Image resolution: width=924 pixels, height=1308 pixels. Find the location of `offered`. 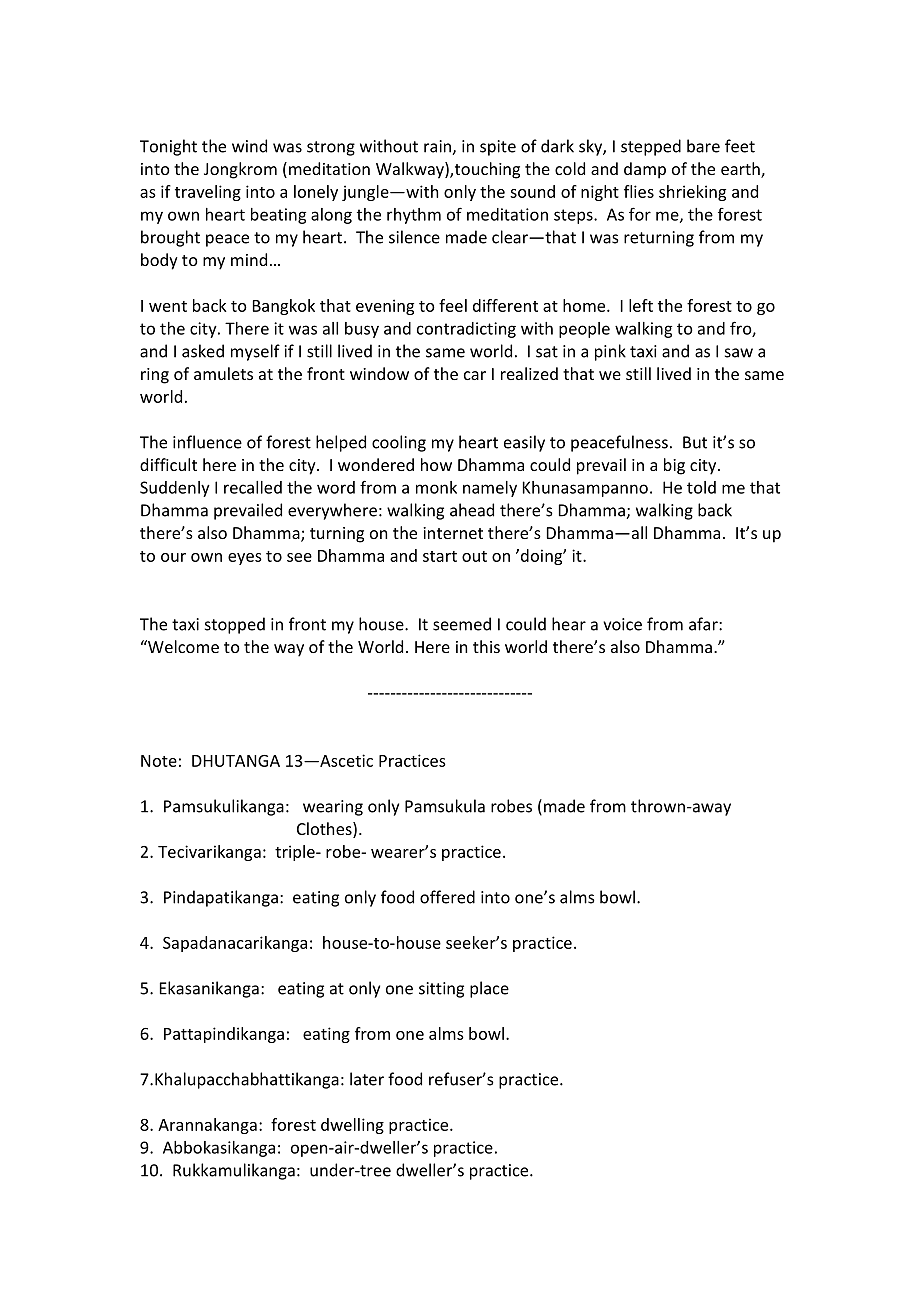

offered is located at coordinates (447, 897).
